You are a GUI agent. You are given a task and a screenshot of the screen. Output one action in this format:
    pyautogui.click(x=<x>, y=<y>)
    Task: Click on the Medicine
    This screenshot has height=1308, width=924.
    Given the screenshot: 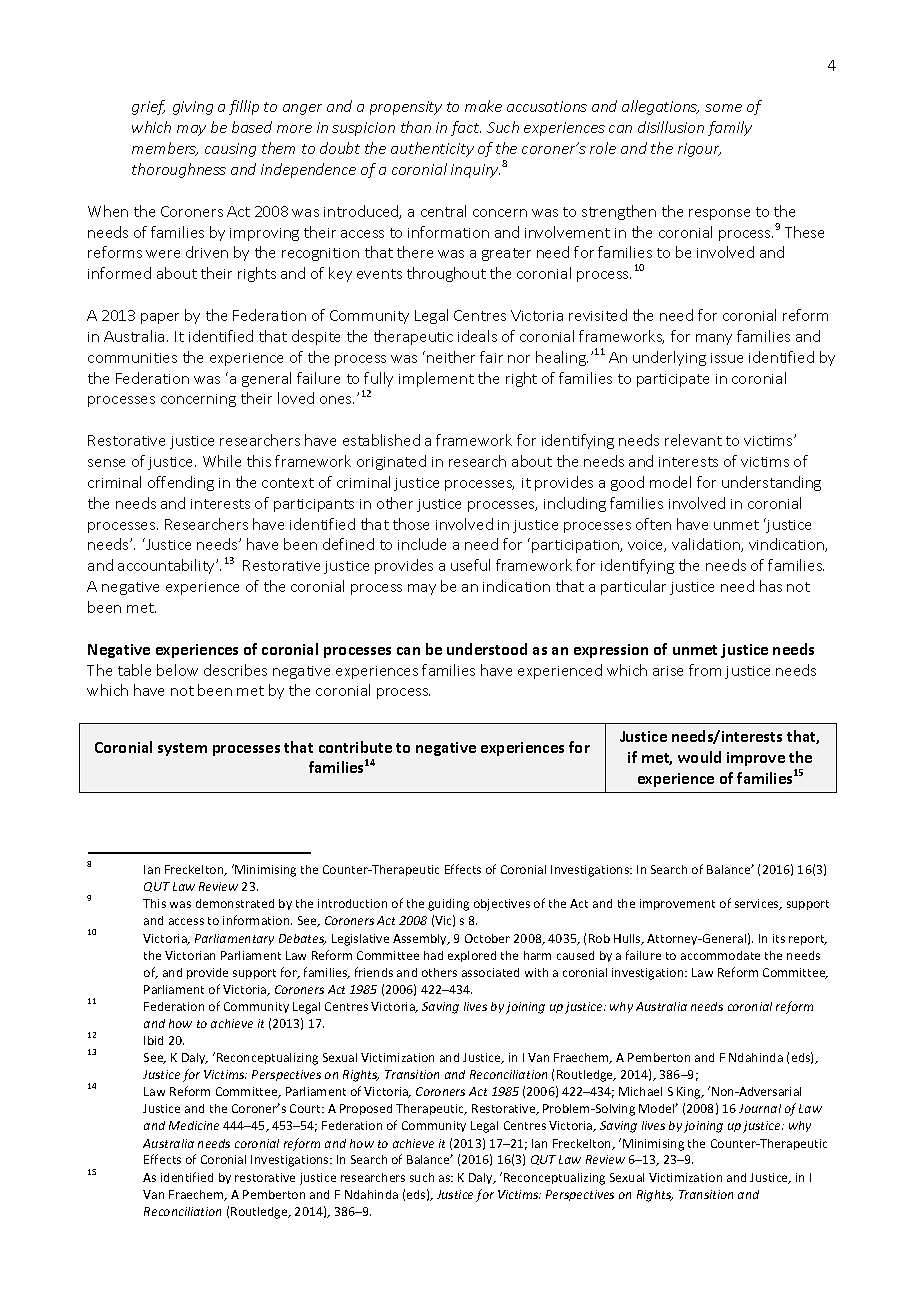 What is the action you would take?
    pyautogui.click(x=194, y=1125)
